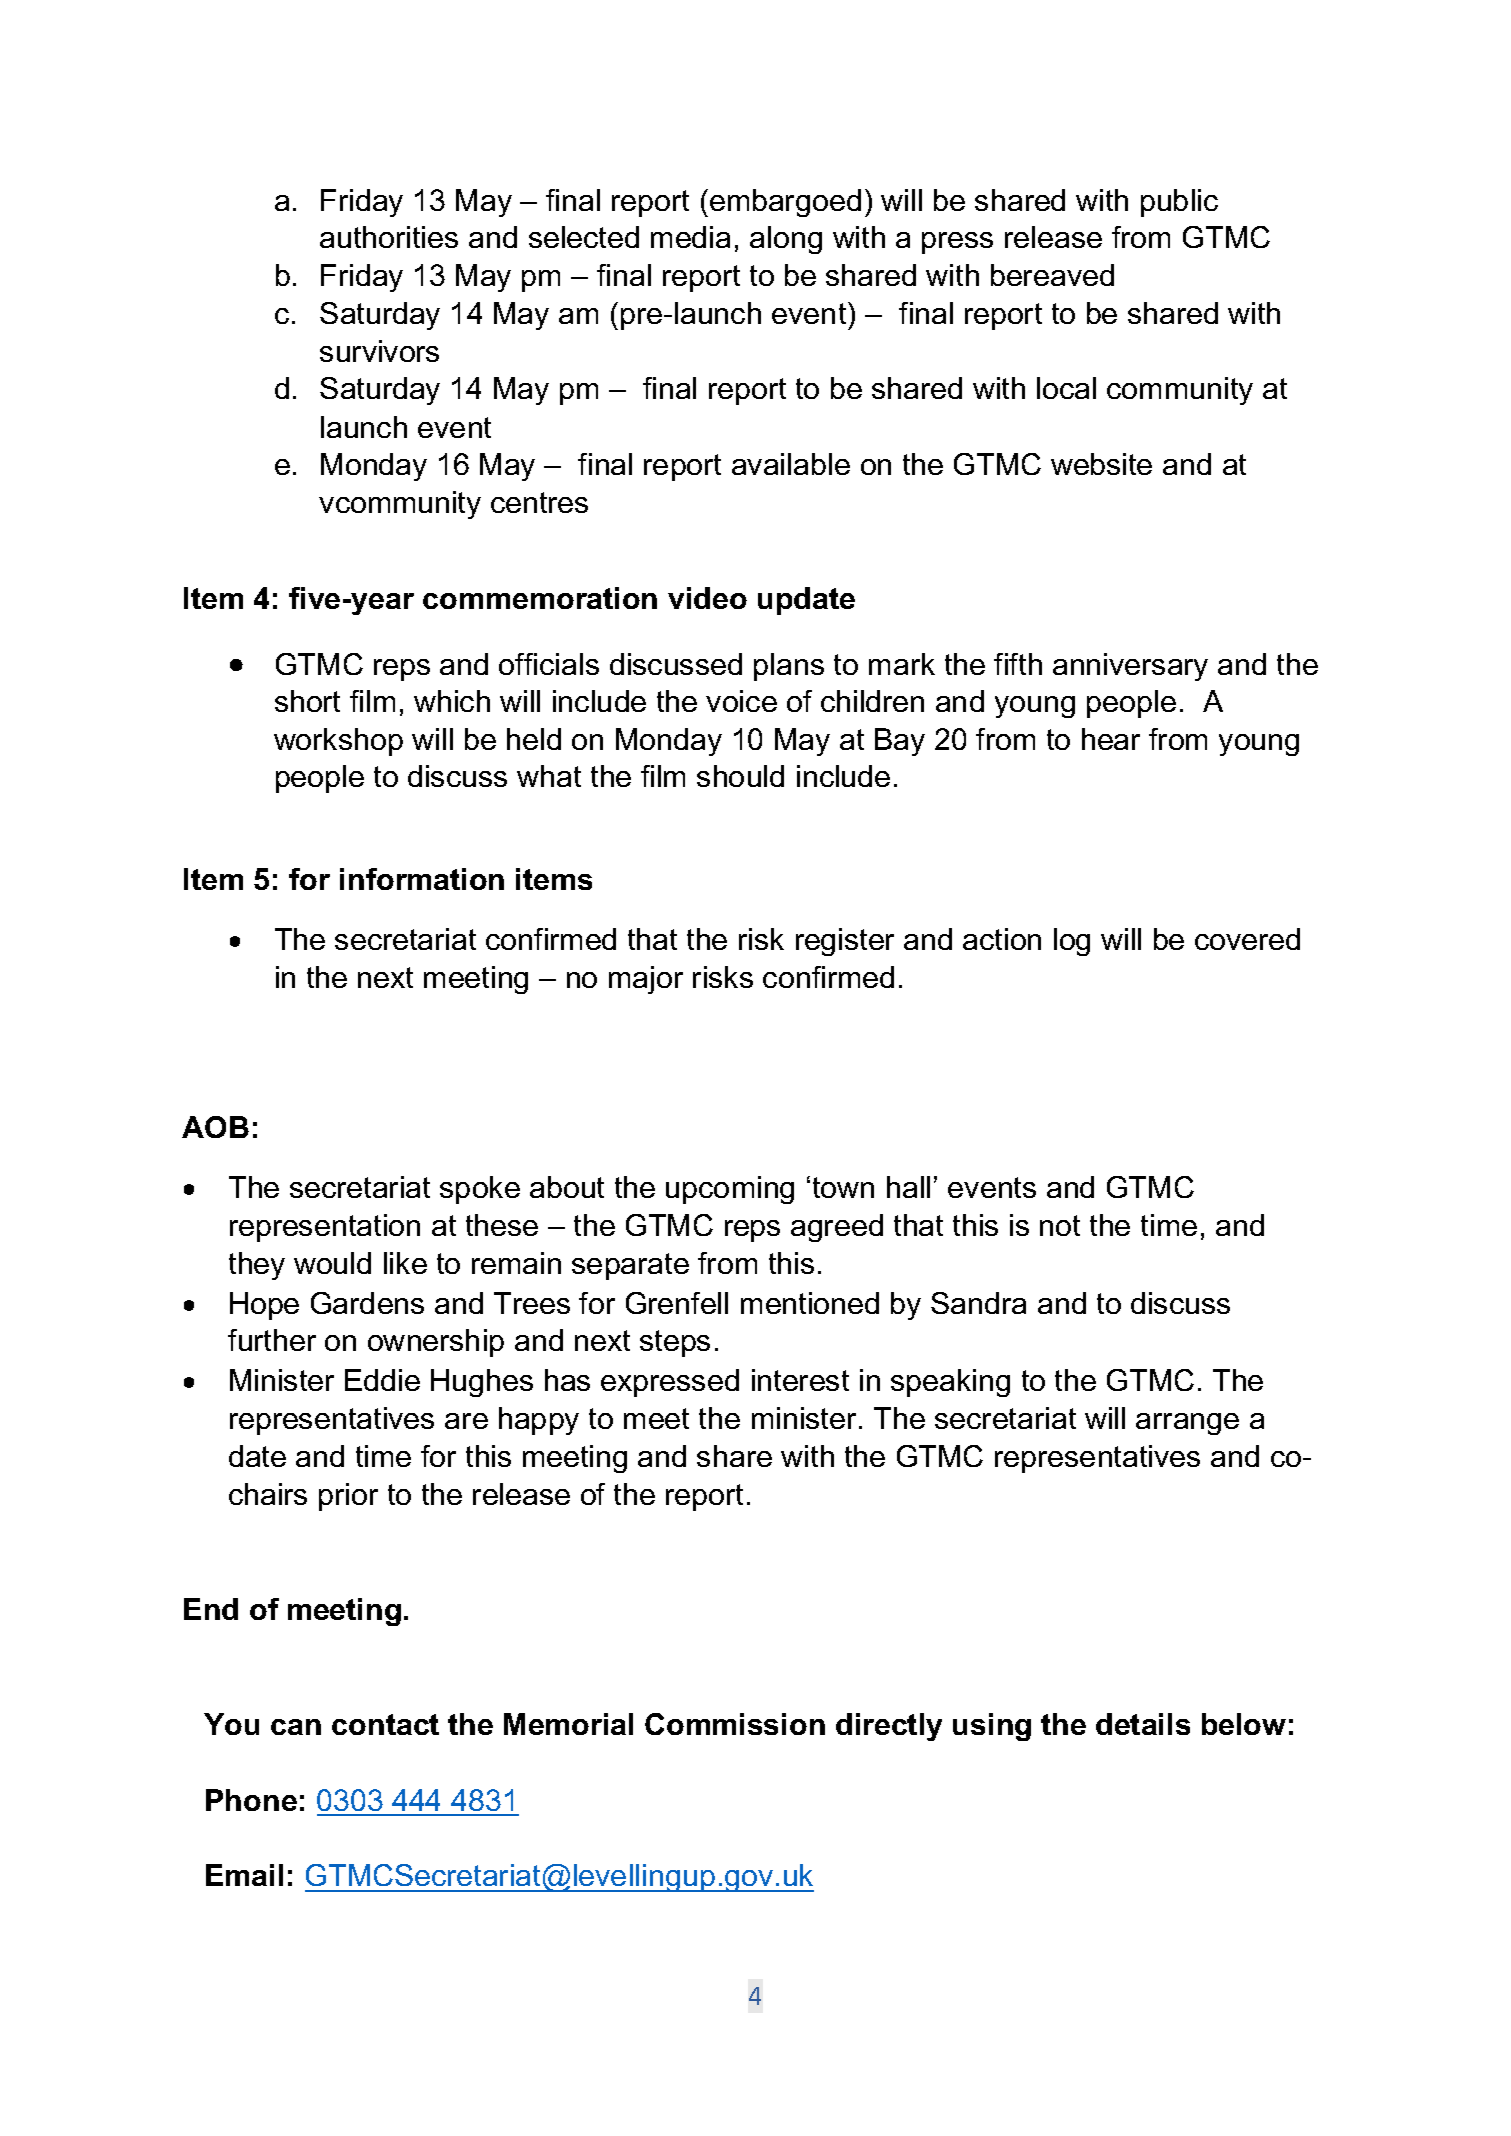 This screenshot has width=1511, height=2136. What do you see at coordinates (1060, 1225) in the screenshot?
I see `not` at bounding box center [1060, 1225].
